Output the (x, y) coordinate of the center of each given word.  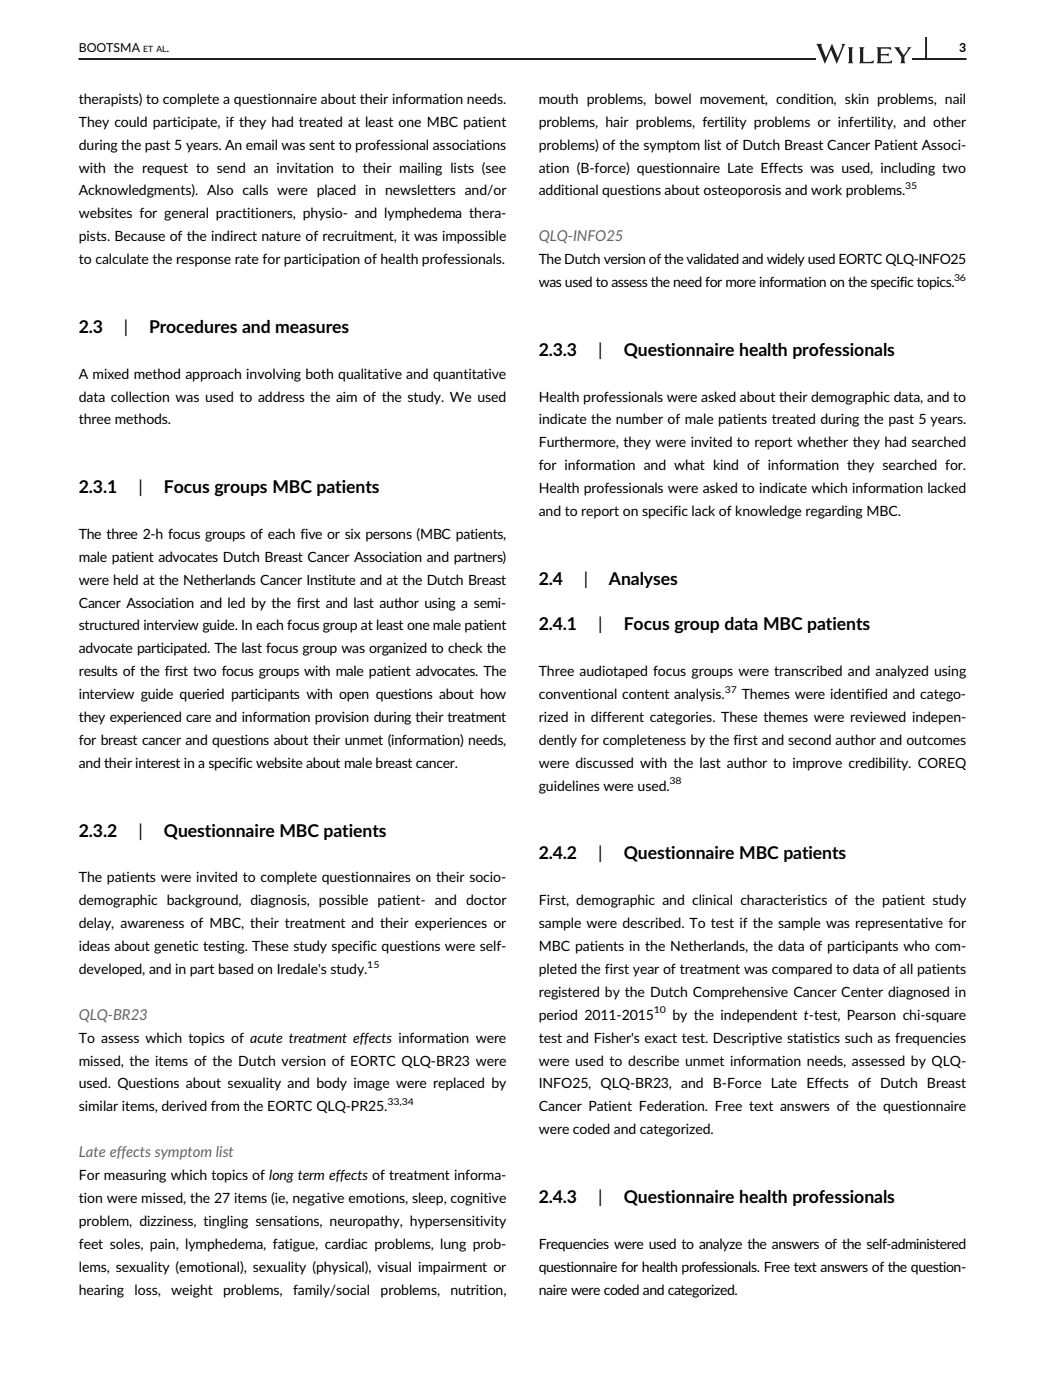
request (165, 169)
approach (213, 375)
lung (453, 1245)
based (236, 968)
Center (862, 991)
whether (822, 441)
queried (202, 695)
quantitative (469, 375)
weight (192, 1291)
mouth (558, 98)
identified (858, 693)
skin (857, 98)
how (493, 693)
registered (569, 993)
